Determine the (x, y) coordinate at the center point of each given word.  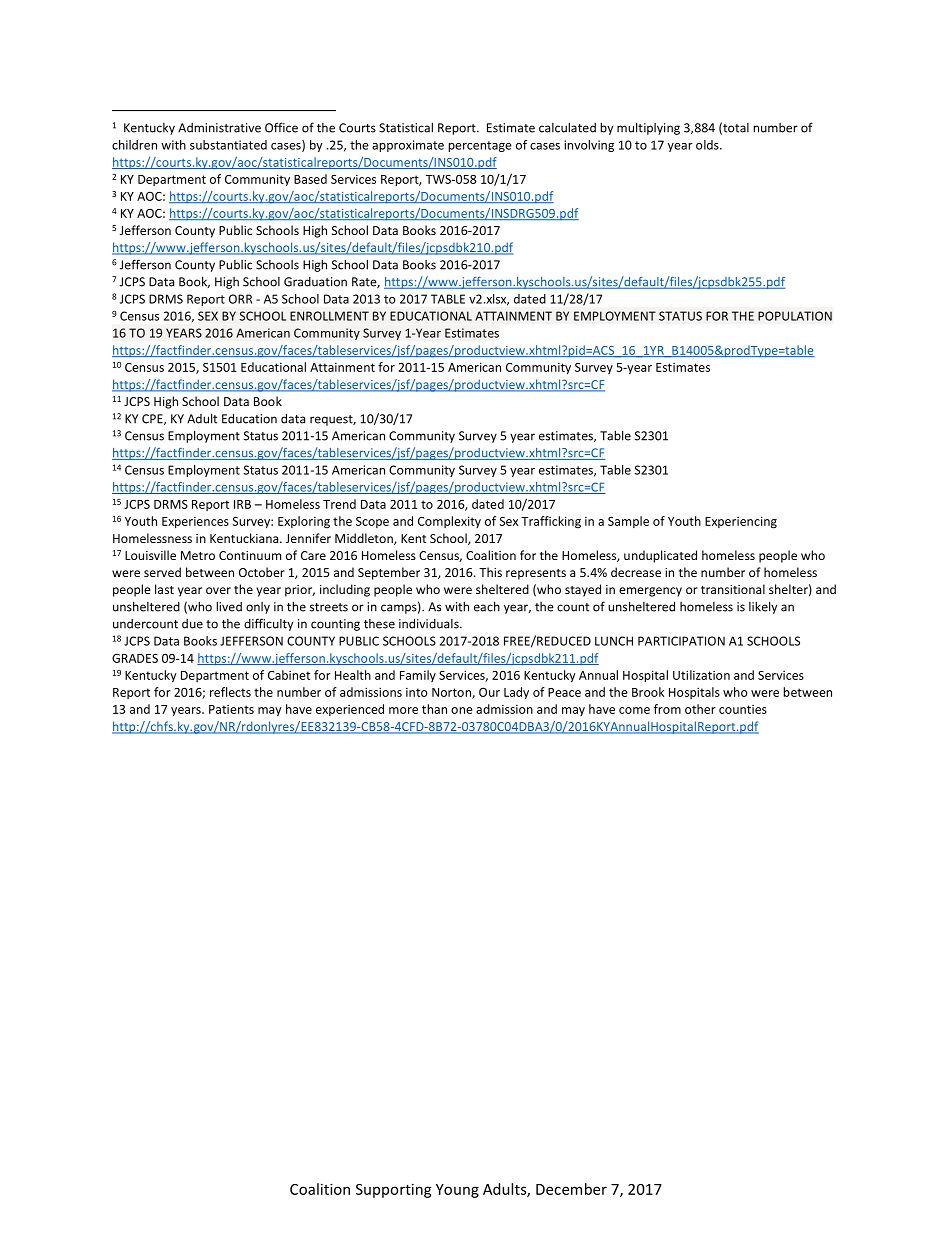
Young (457, 1191)
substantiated (228, 145)
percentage (480, 146)
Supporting (394, 1190)
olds (708, 145)
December (571, 1189)
